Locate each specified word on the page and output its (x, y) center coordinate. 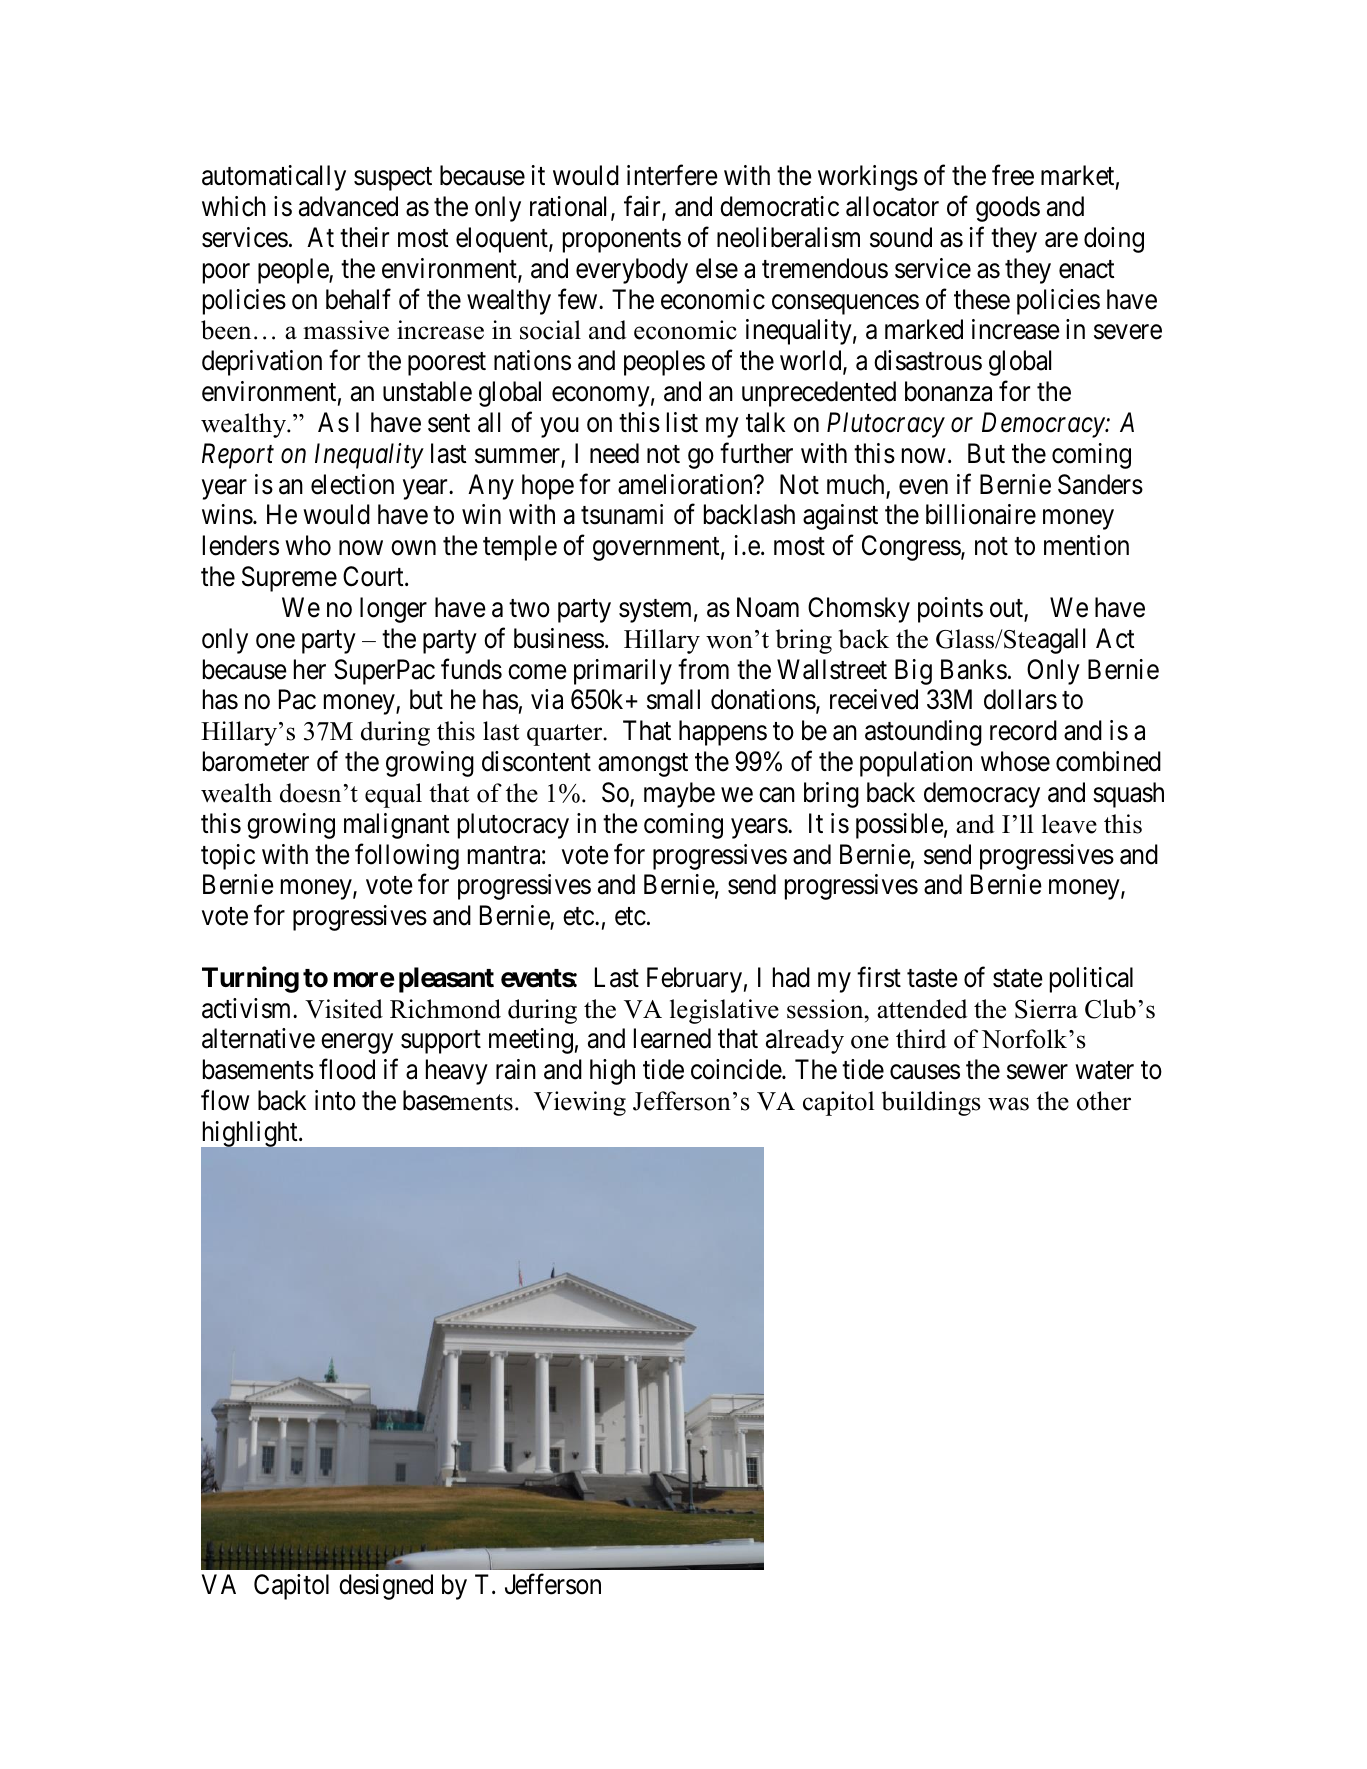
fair (643, 207)
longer (393, 610)
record (1023, 730)
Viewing (580, 1103)
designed (386, 1587)
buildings (931, 1103)
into (335, 1100)
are (1061, 240)
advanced (348, 206)
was (1008, 1104)
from (703, 669)
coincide (737, 1069)
